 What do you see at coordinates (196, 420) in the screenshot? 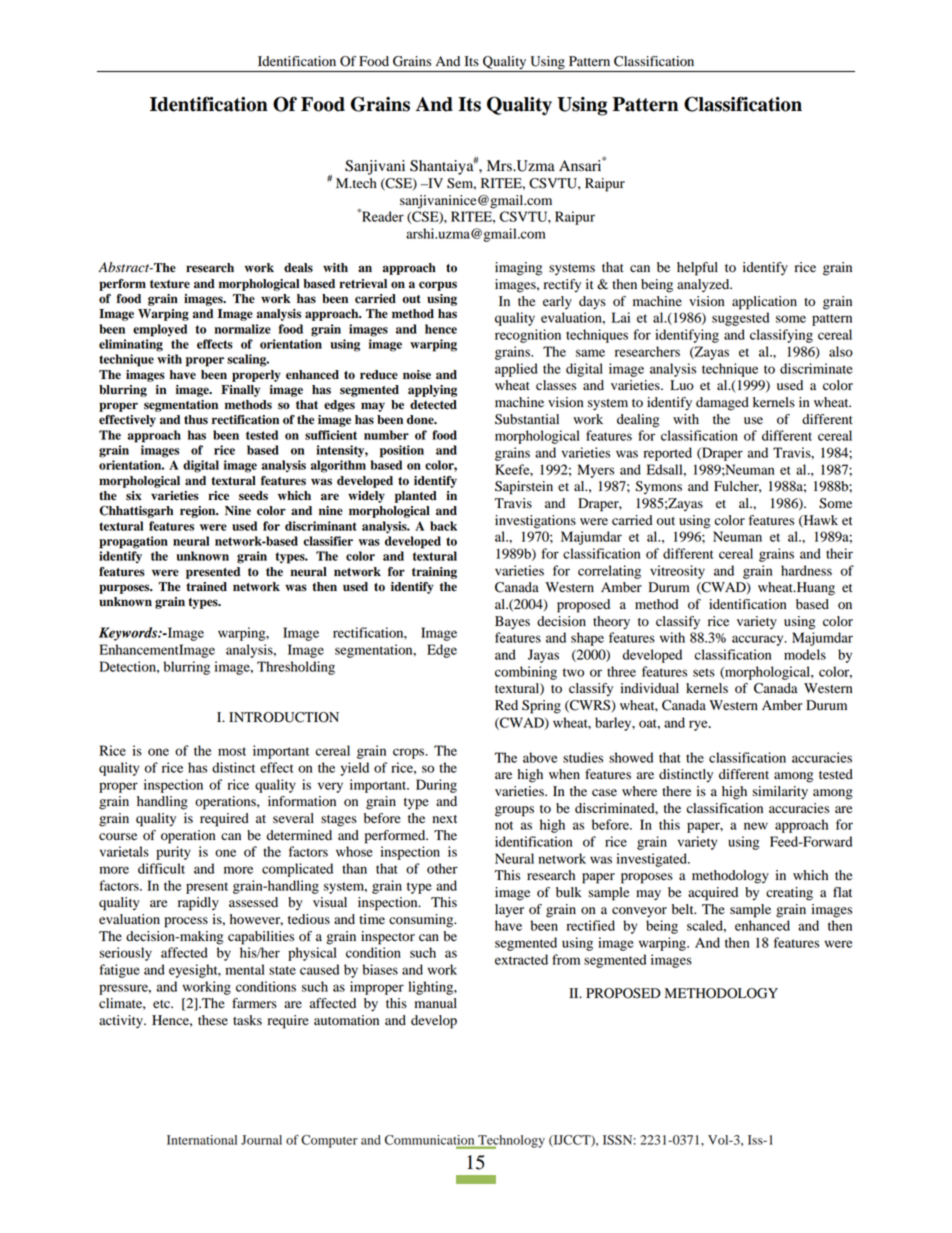
I see `thus` at bounding box center [196, 420].
